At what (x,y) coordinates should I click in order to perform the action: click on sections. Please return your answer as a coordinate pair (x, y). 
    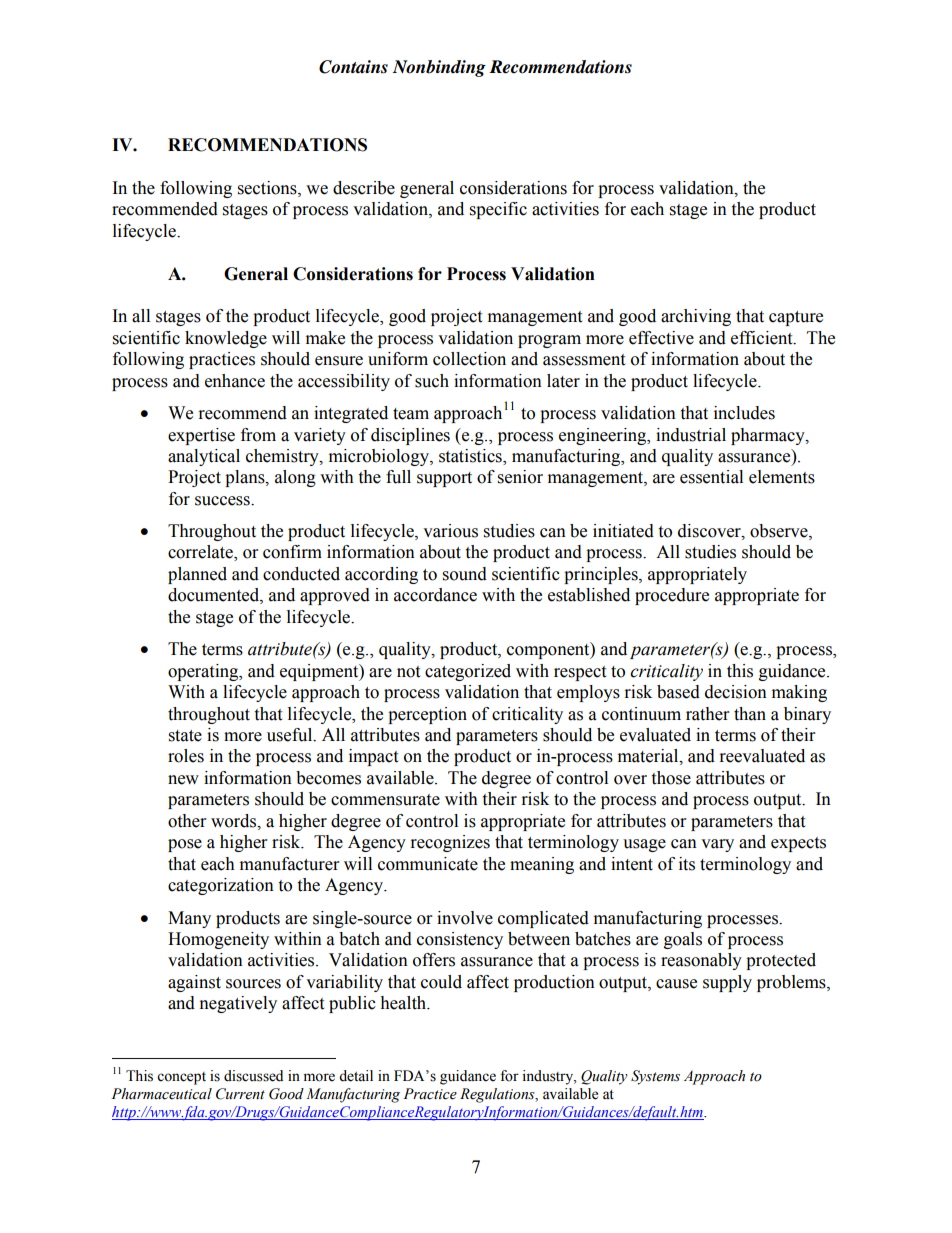
    Looking at the image, I should click on (268, 188).
